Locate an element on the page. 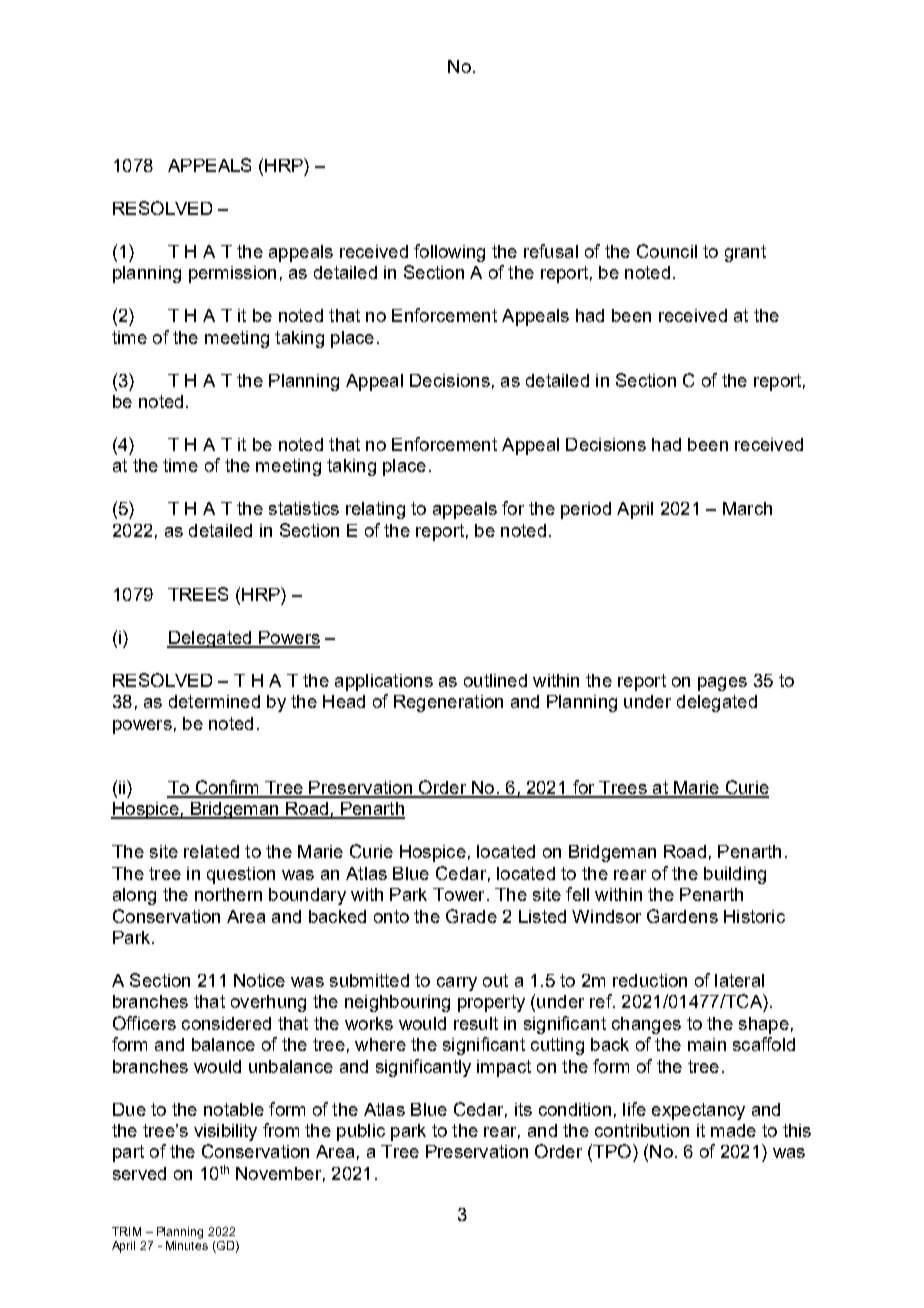 This image has width=924, height=1308. statistics is located at coordinates (304, 508).
